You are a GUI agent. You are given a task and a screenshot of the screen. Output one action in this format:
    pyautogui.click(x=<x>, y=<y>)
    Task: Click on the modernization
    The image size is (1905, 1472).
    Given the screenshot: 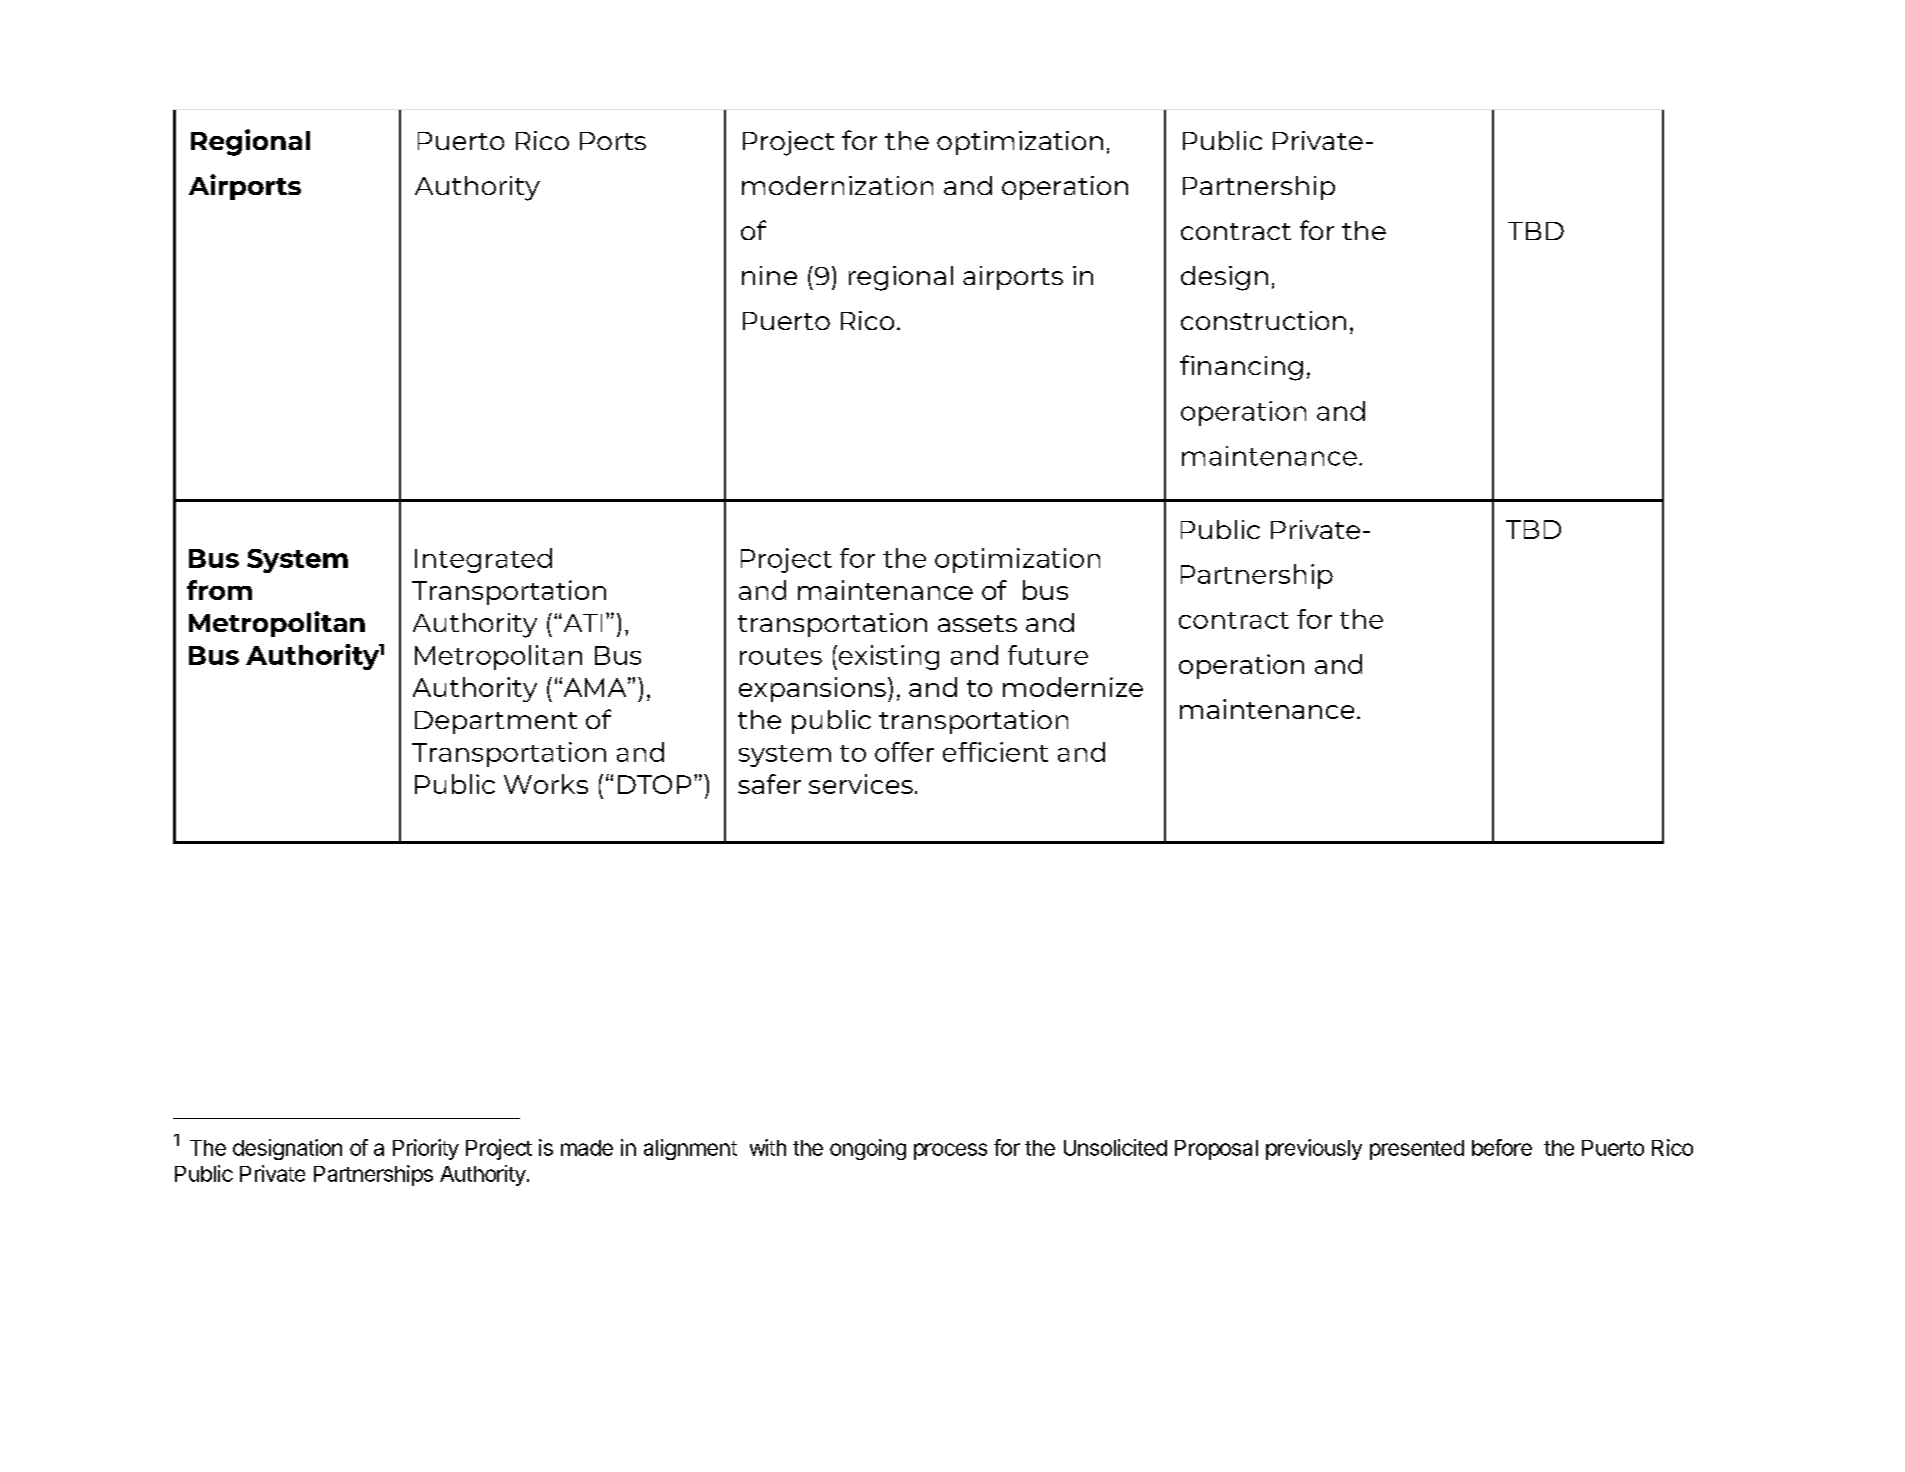 What is the action you would take?
    pyautogui.click(x=837, y=185)
